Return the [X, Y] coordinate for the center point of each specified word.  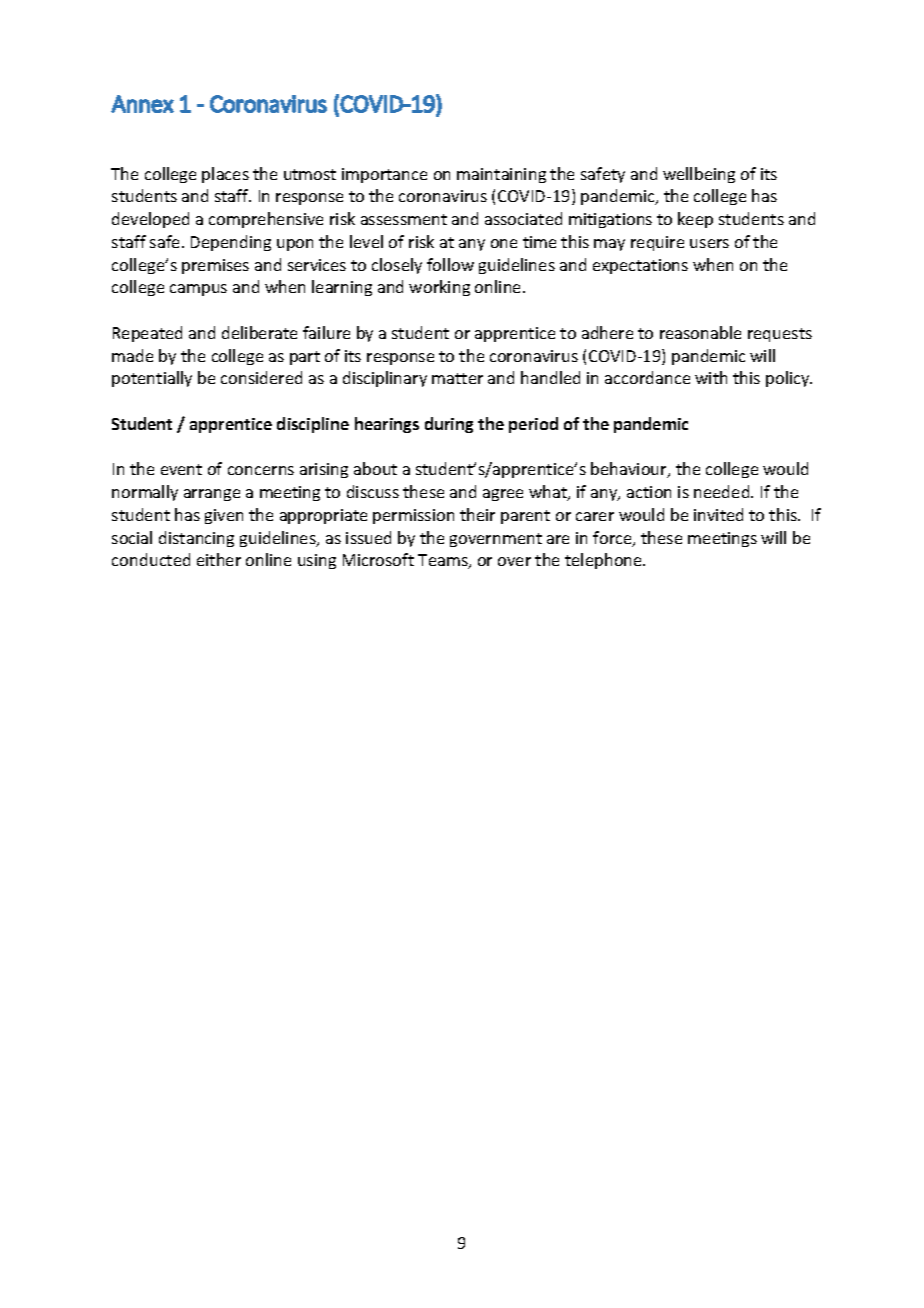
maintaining [501, 175]
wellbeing [699, 175]
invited [718, 514]
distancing [196, 539]
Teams [444, 561]
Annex [142, 104]
